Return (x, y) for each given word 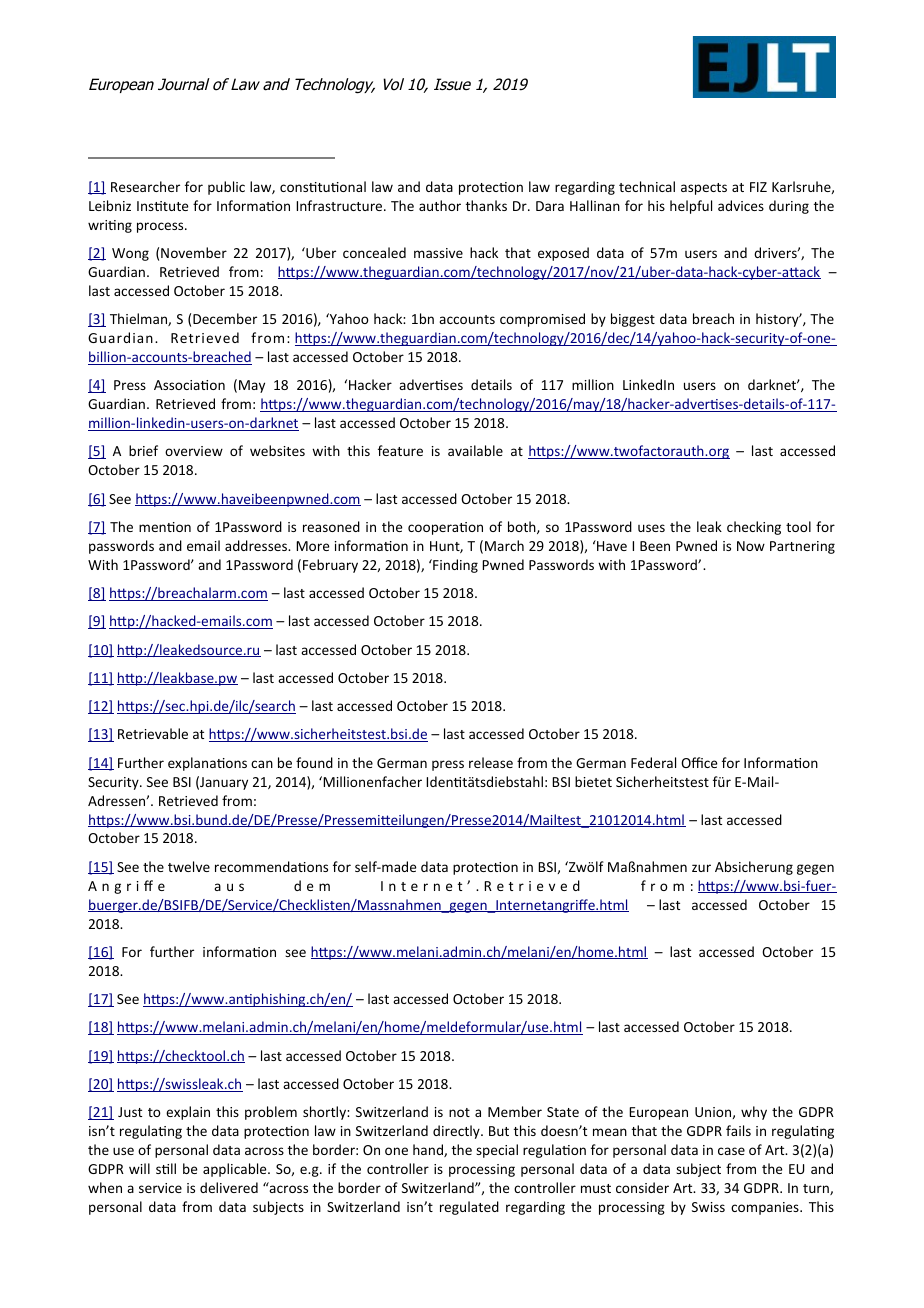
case (731, 1151)
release (491, 762)
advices (741, 205)
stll (166, 1168)
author (440, 205)
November (194, 252)
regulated (469, 1208)
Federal (653, 762)
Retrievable (153, 733)
